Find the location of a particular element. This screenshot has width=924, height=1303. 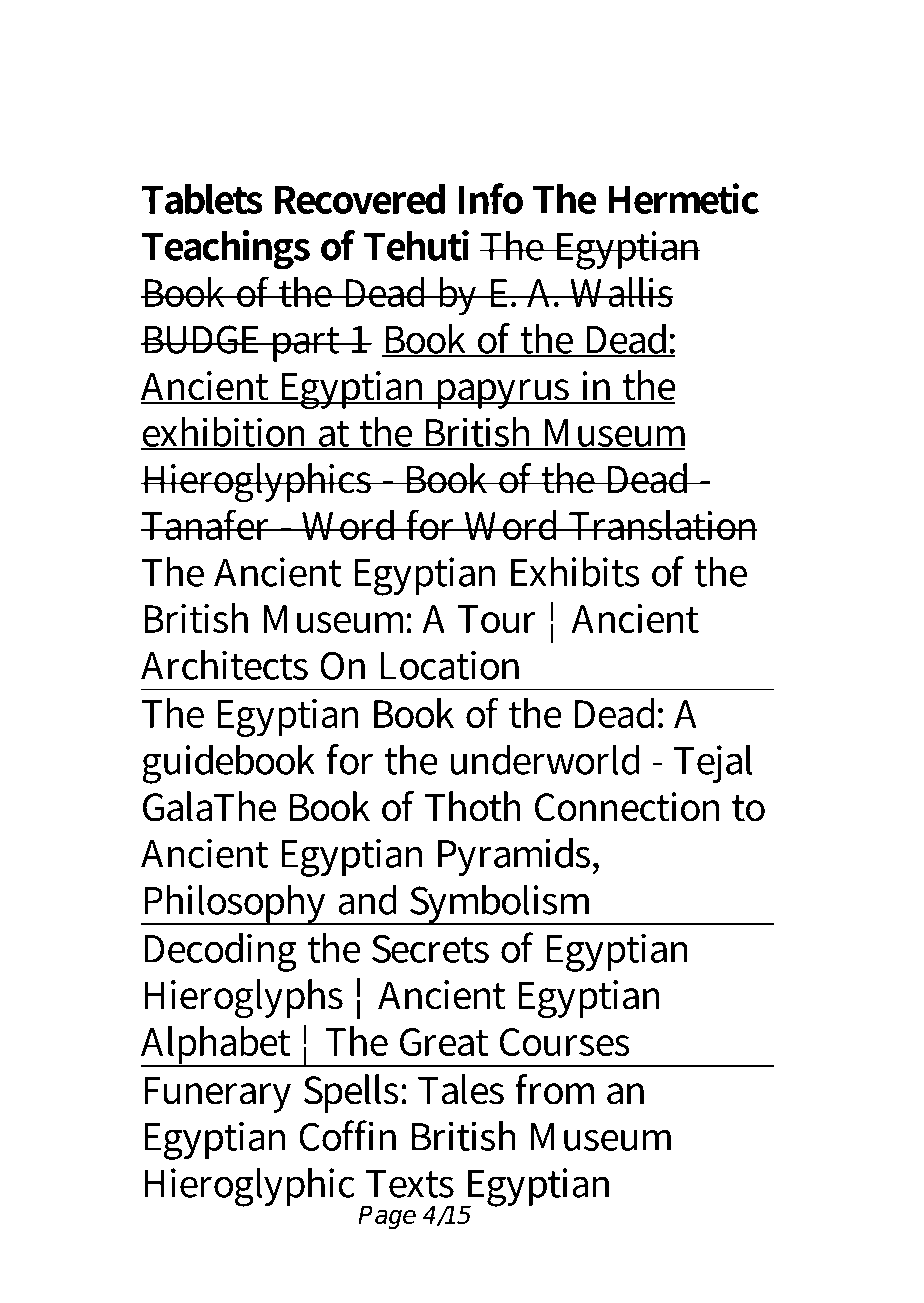

Hermetic is located at coordinates (683, 198).
